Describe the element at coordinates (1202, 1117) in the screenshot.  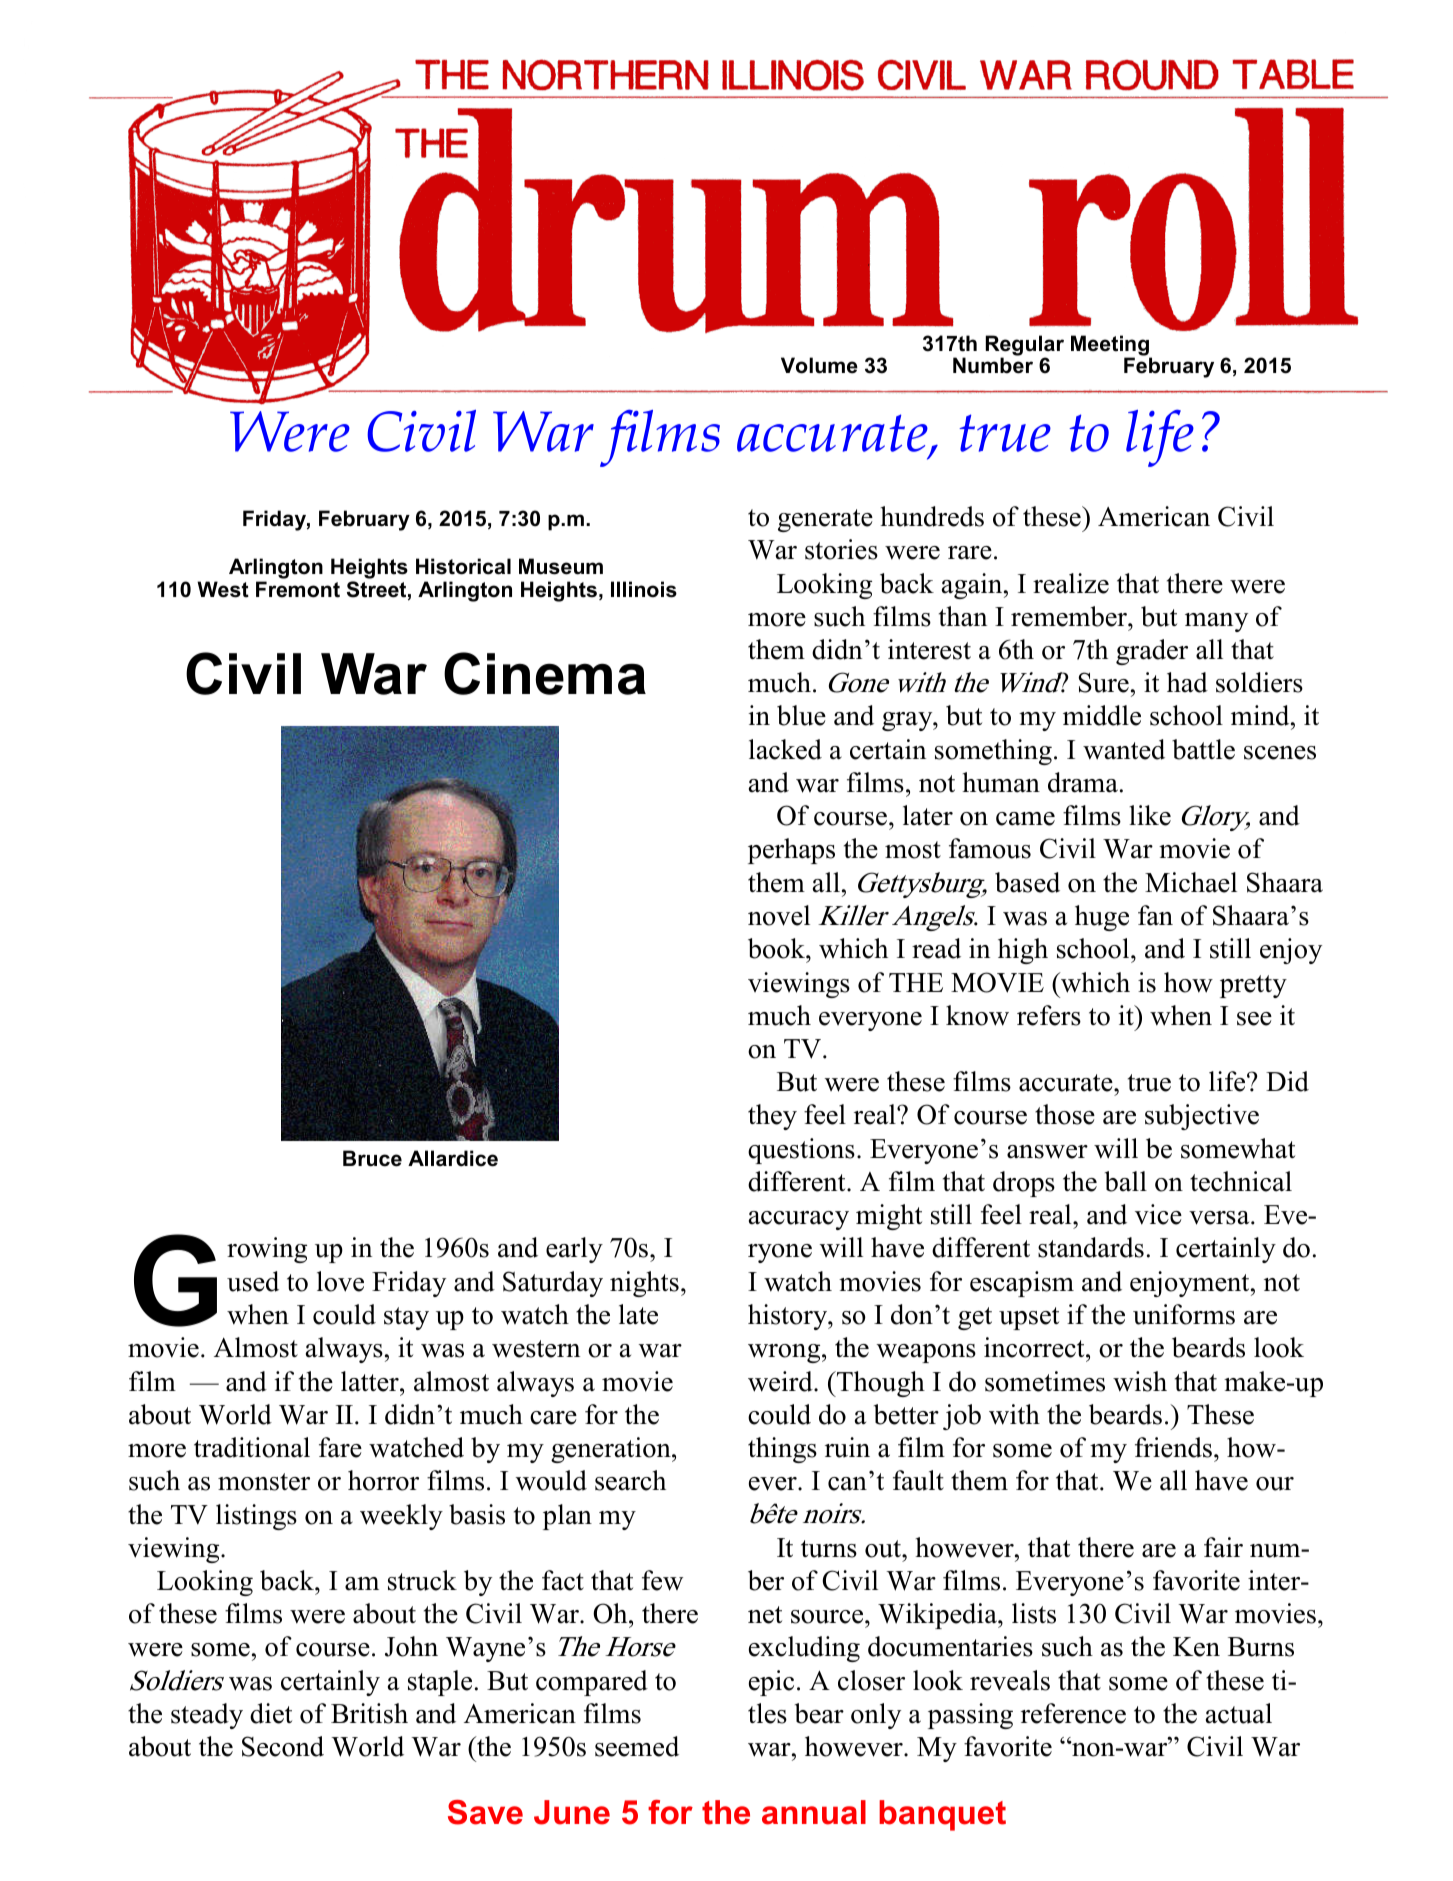
I see `subjective` at that location.
